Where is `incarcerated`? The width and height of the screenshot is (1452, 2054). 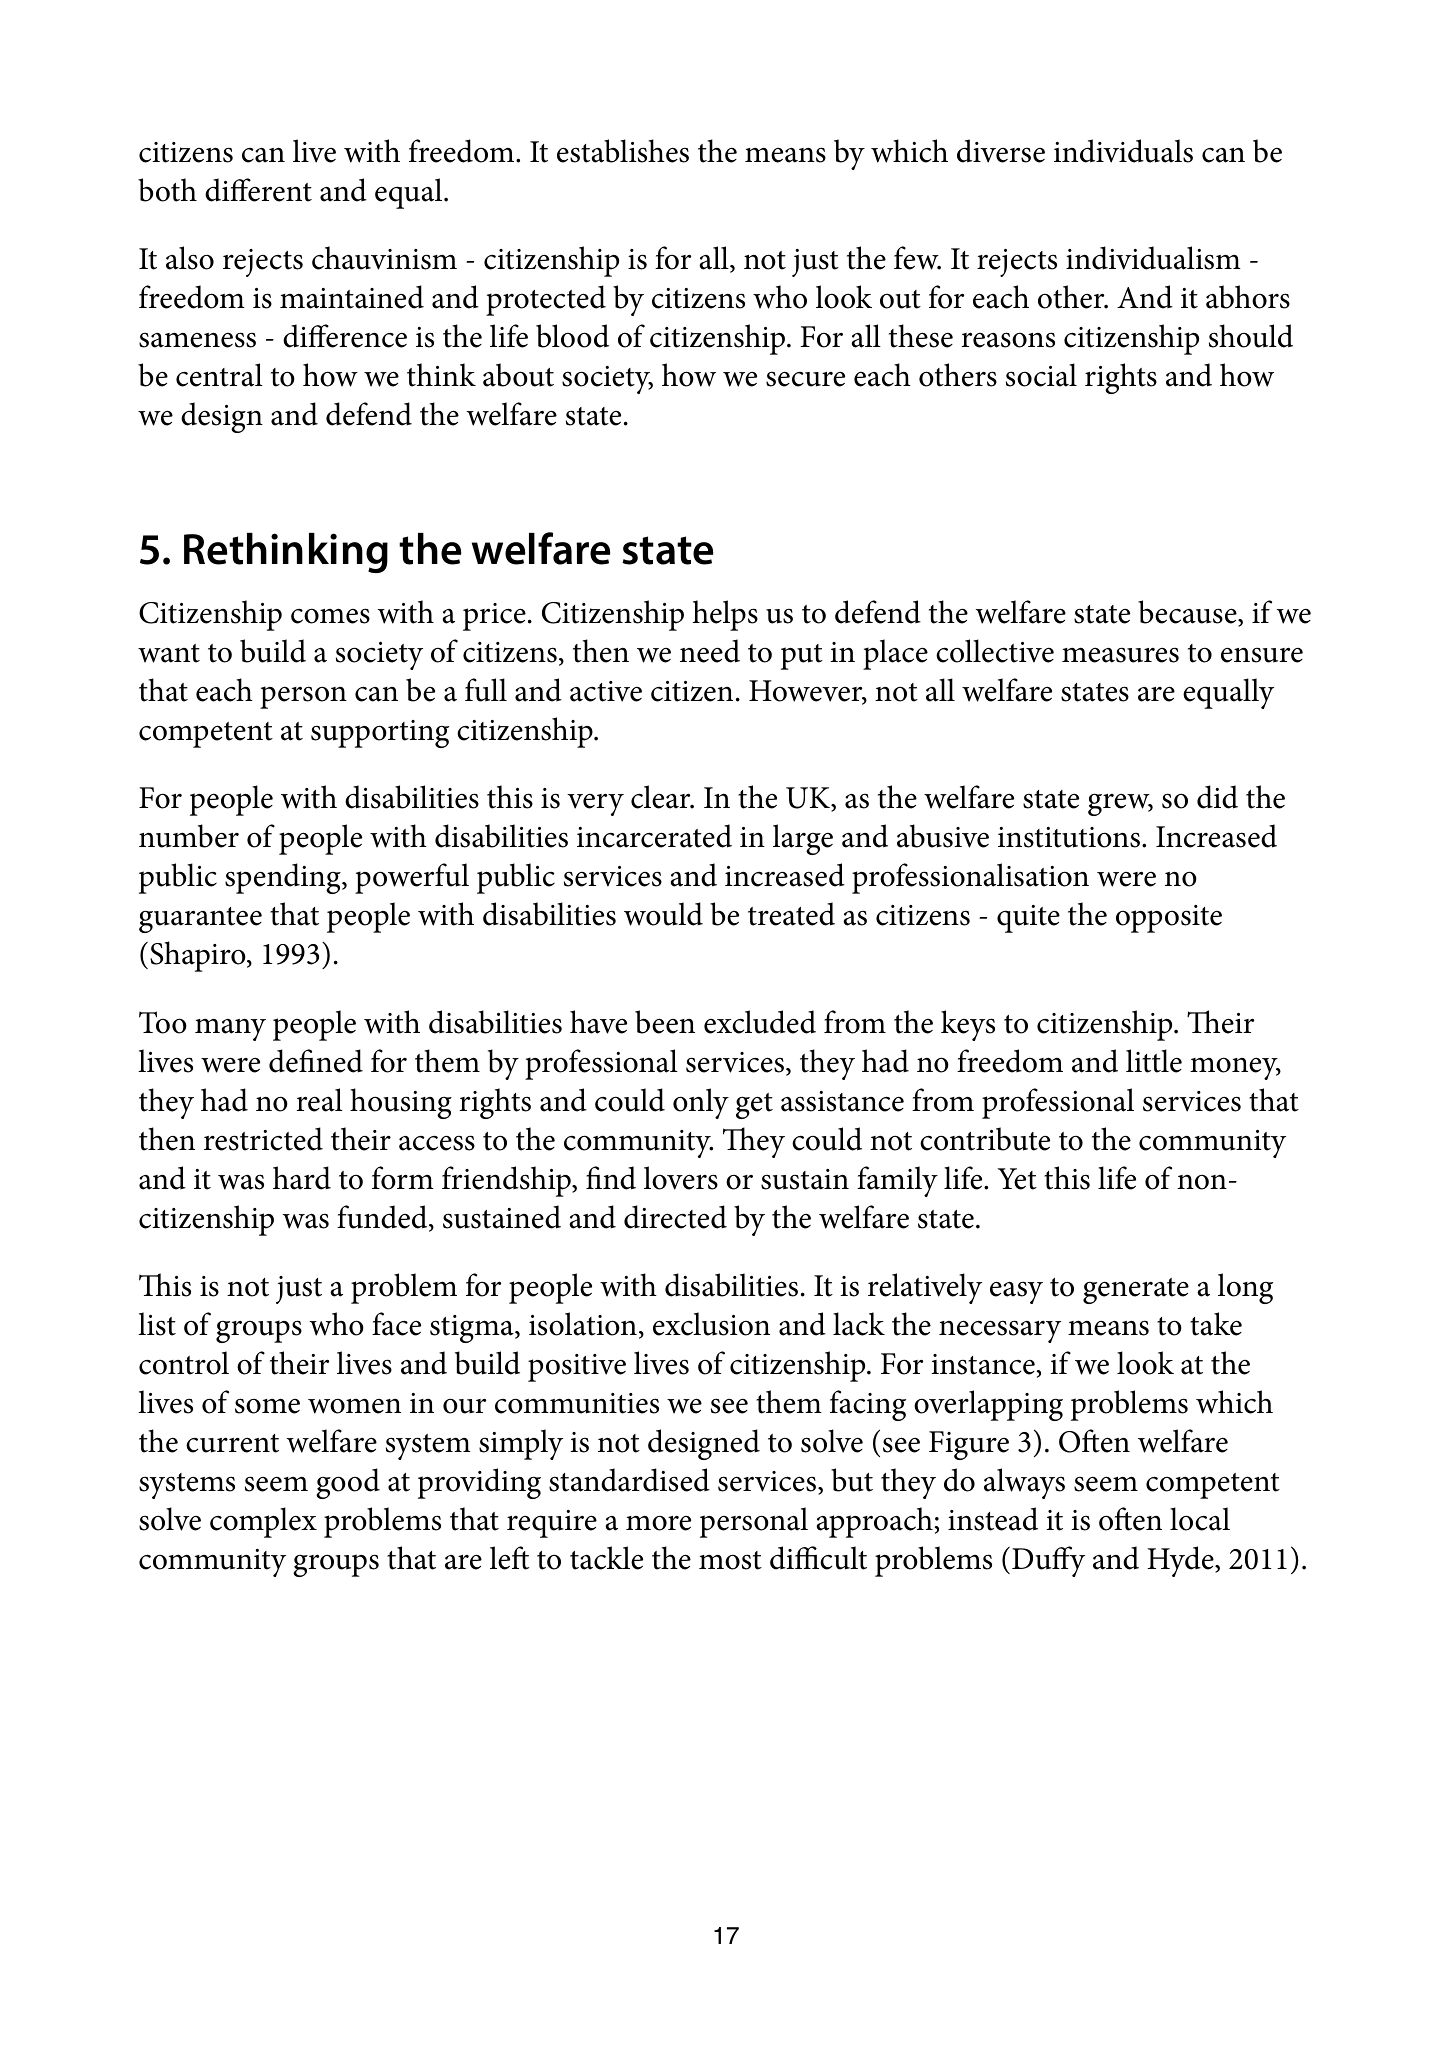
incarcerated is located at coordinates (654, 836).
